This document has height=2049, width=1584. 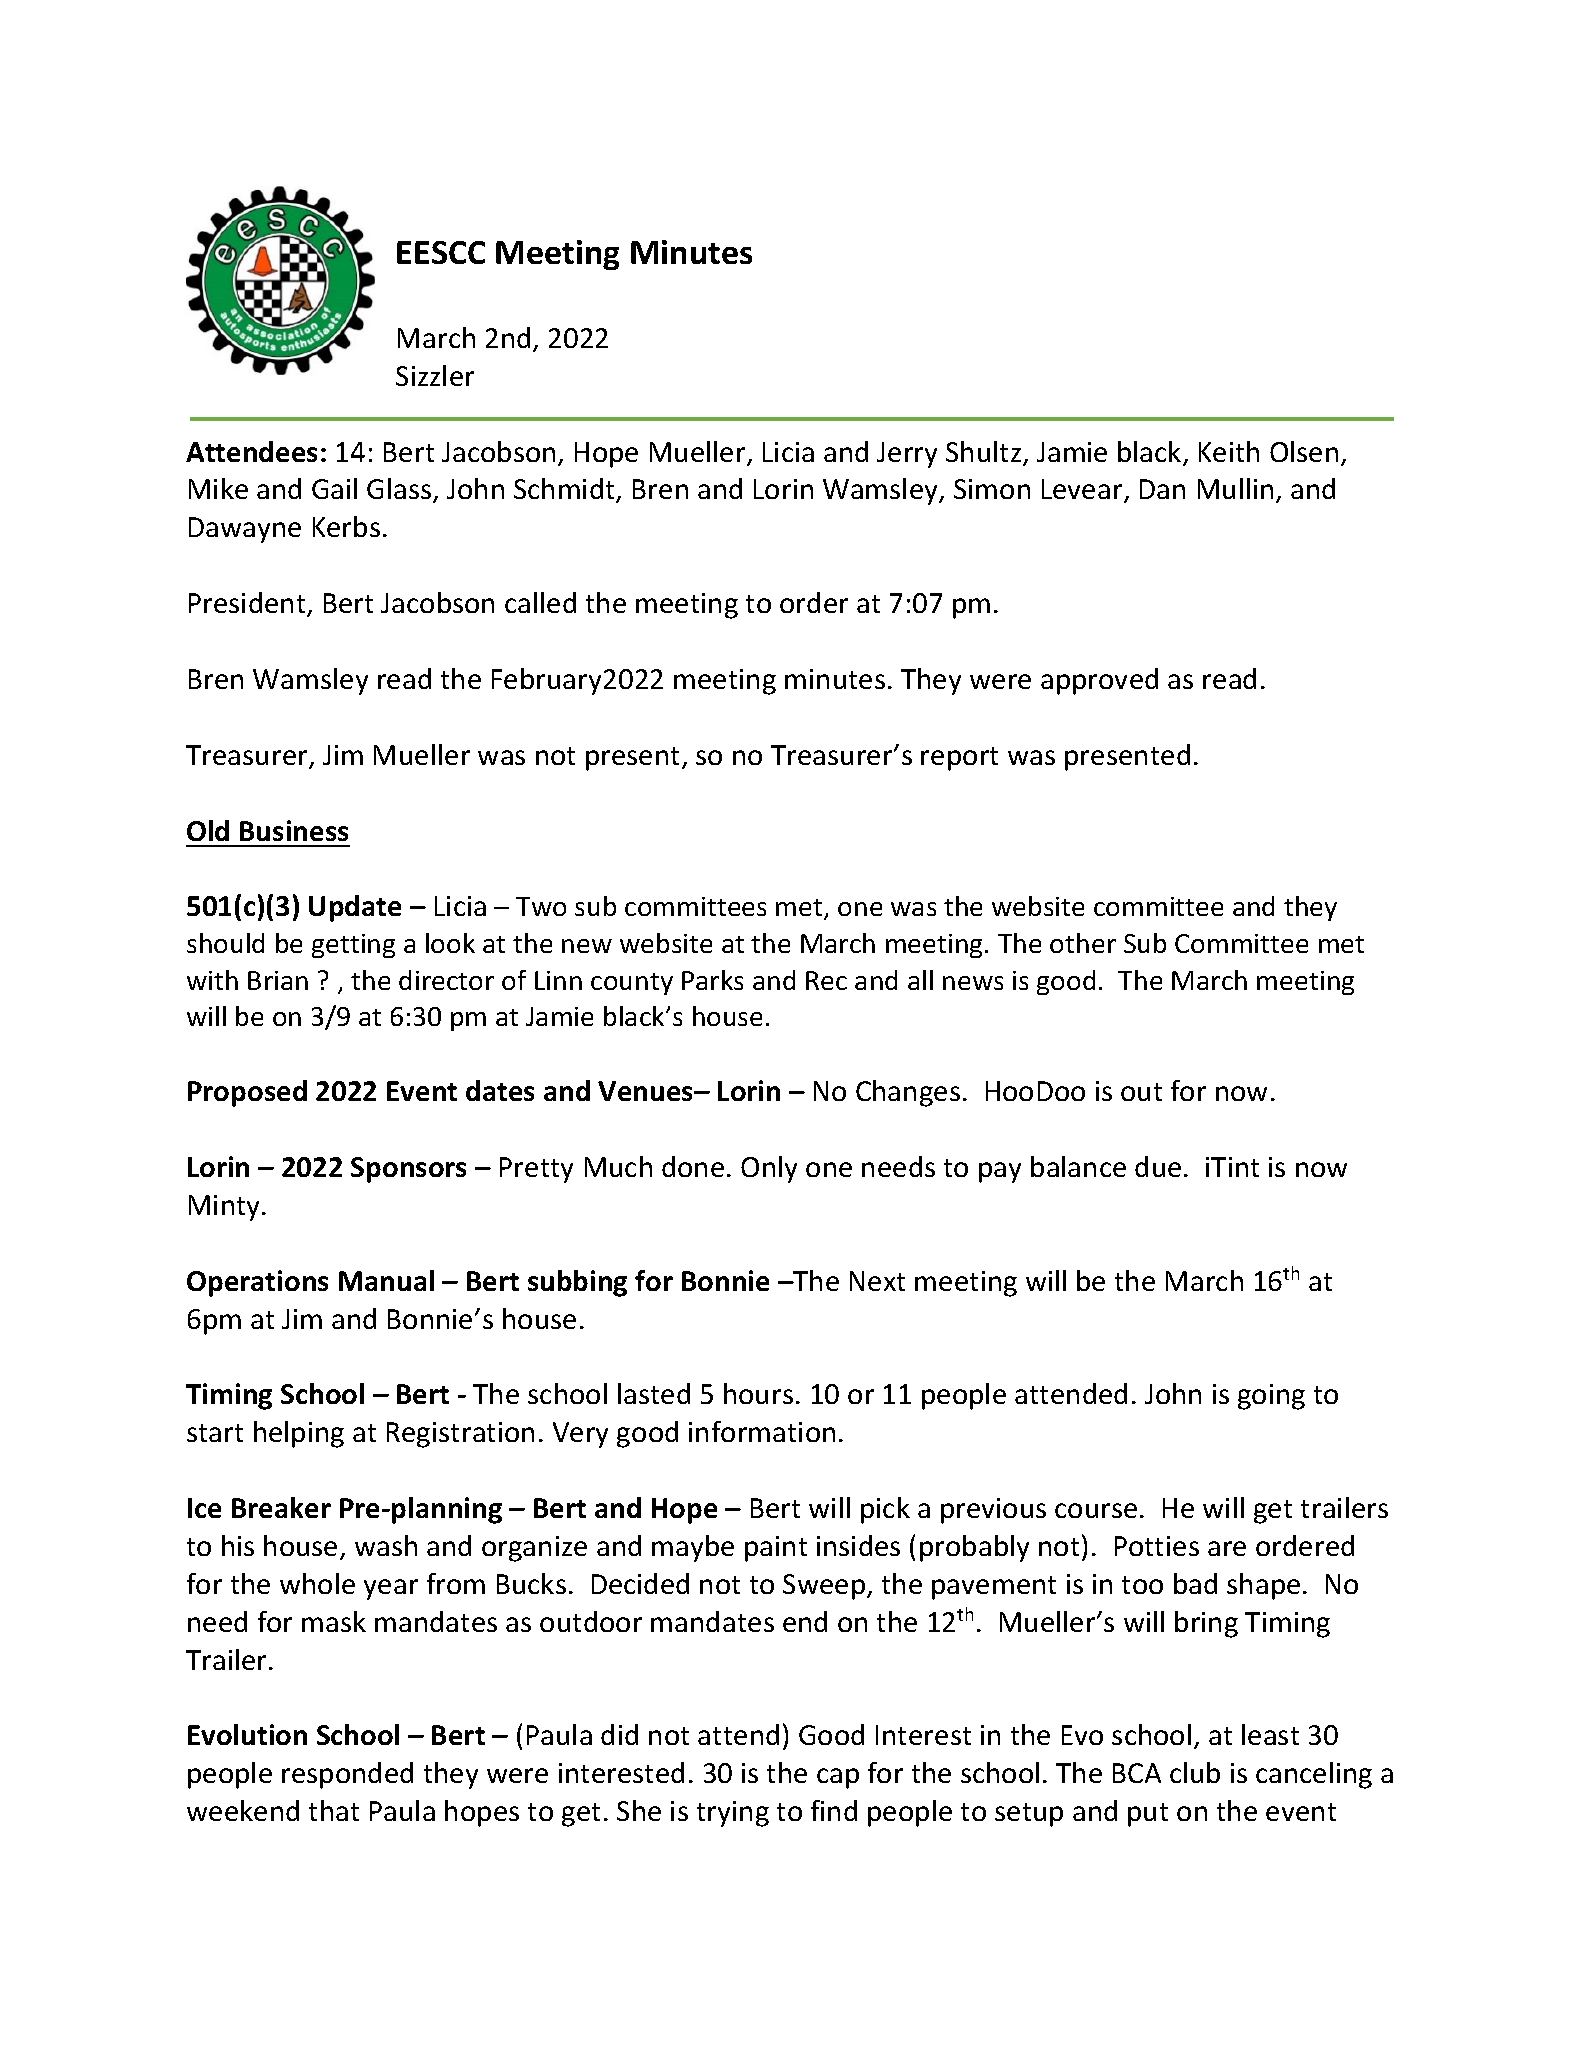 I want to click on helping, so click(x=299, y=1434).
